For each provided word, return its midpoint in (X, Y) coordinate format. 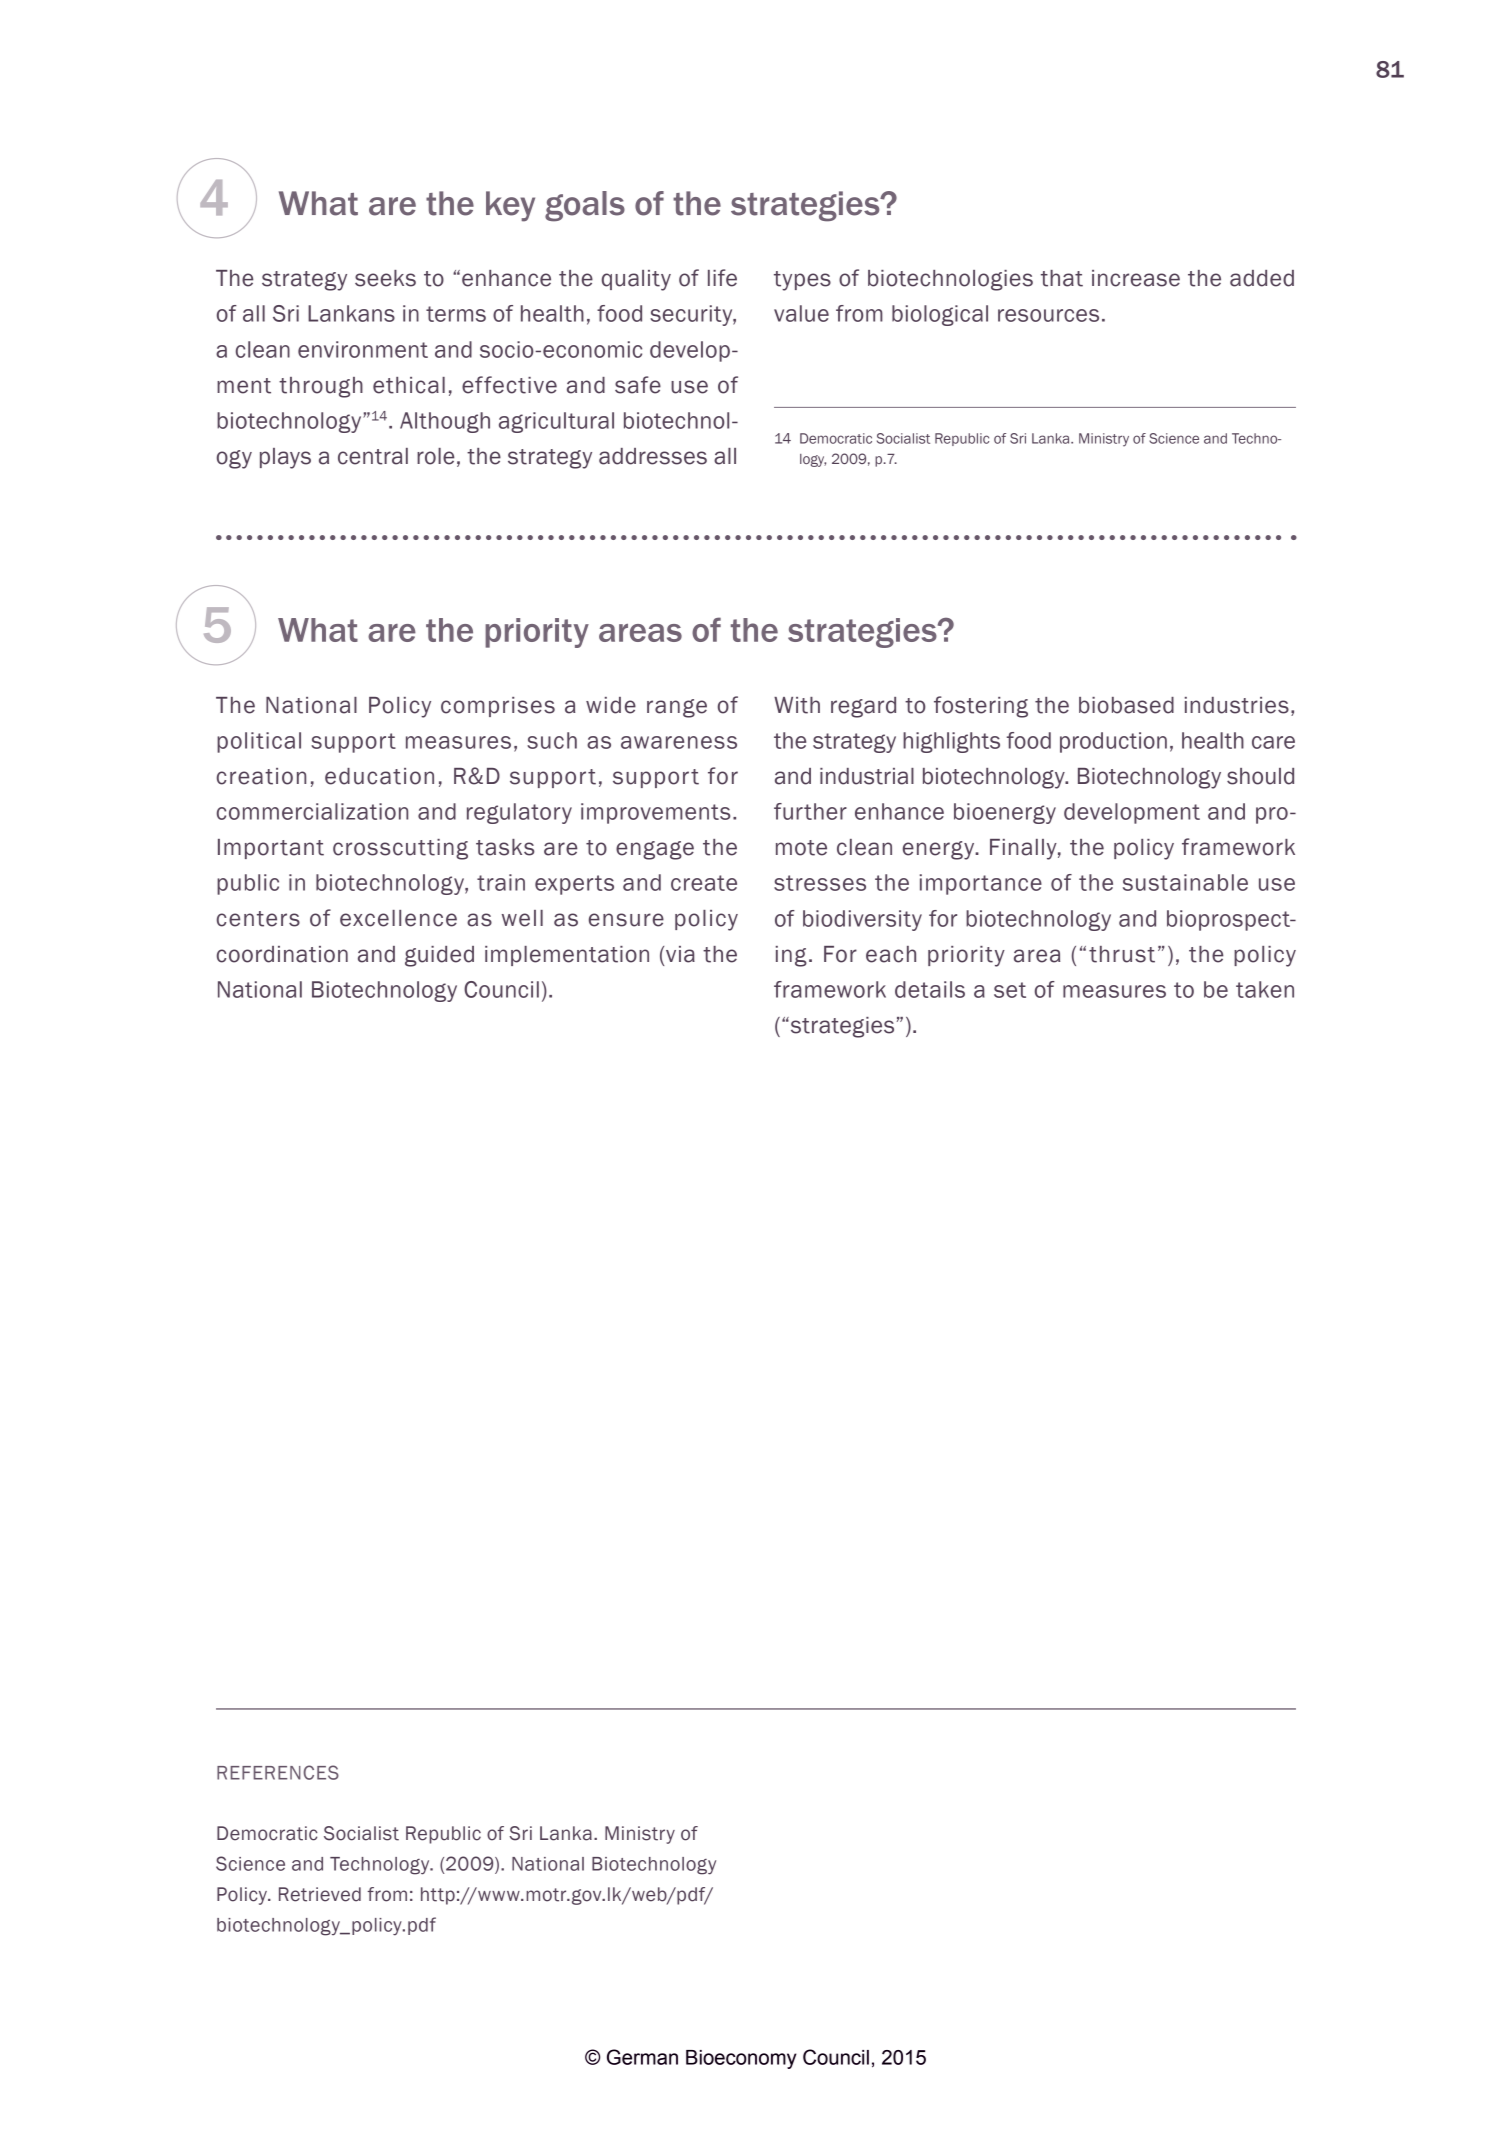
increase (1136, 278)
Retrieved (320, 1894)
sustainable (1185, 882)
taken (1265, 989)
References (278, 1772)
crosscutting (400, 849)
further (810, 811)
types (802, 281)
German (642, 2057)
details (930, 989)
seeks (385, 278)
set (1010, 990)
